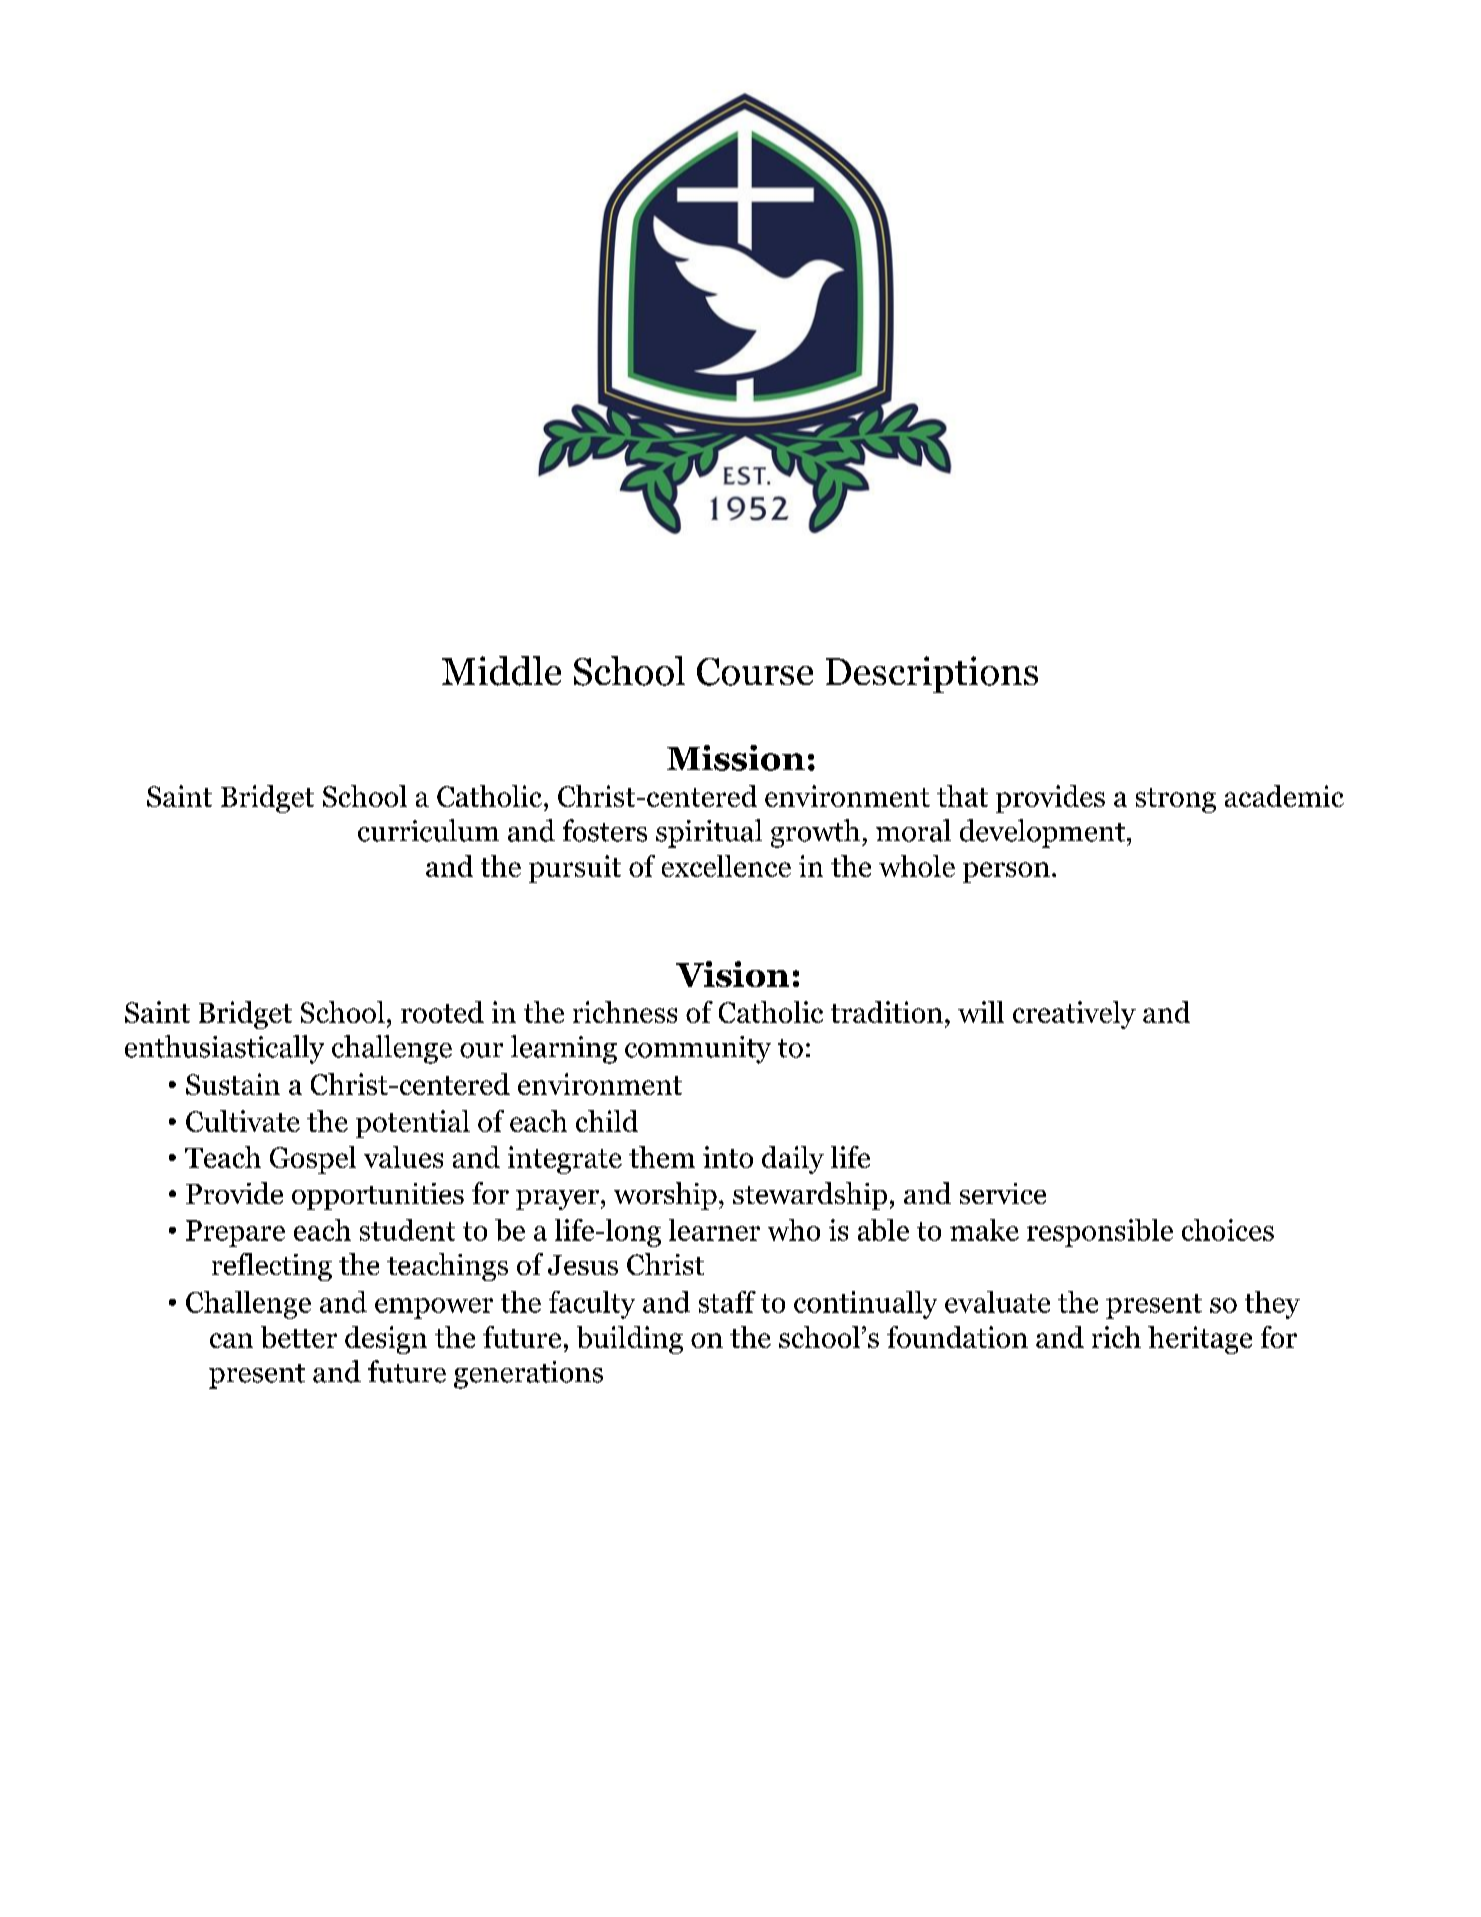 The height and width of the screenshot is (1917, 1481). I want to click on Course, so click(755, 672).
